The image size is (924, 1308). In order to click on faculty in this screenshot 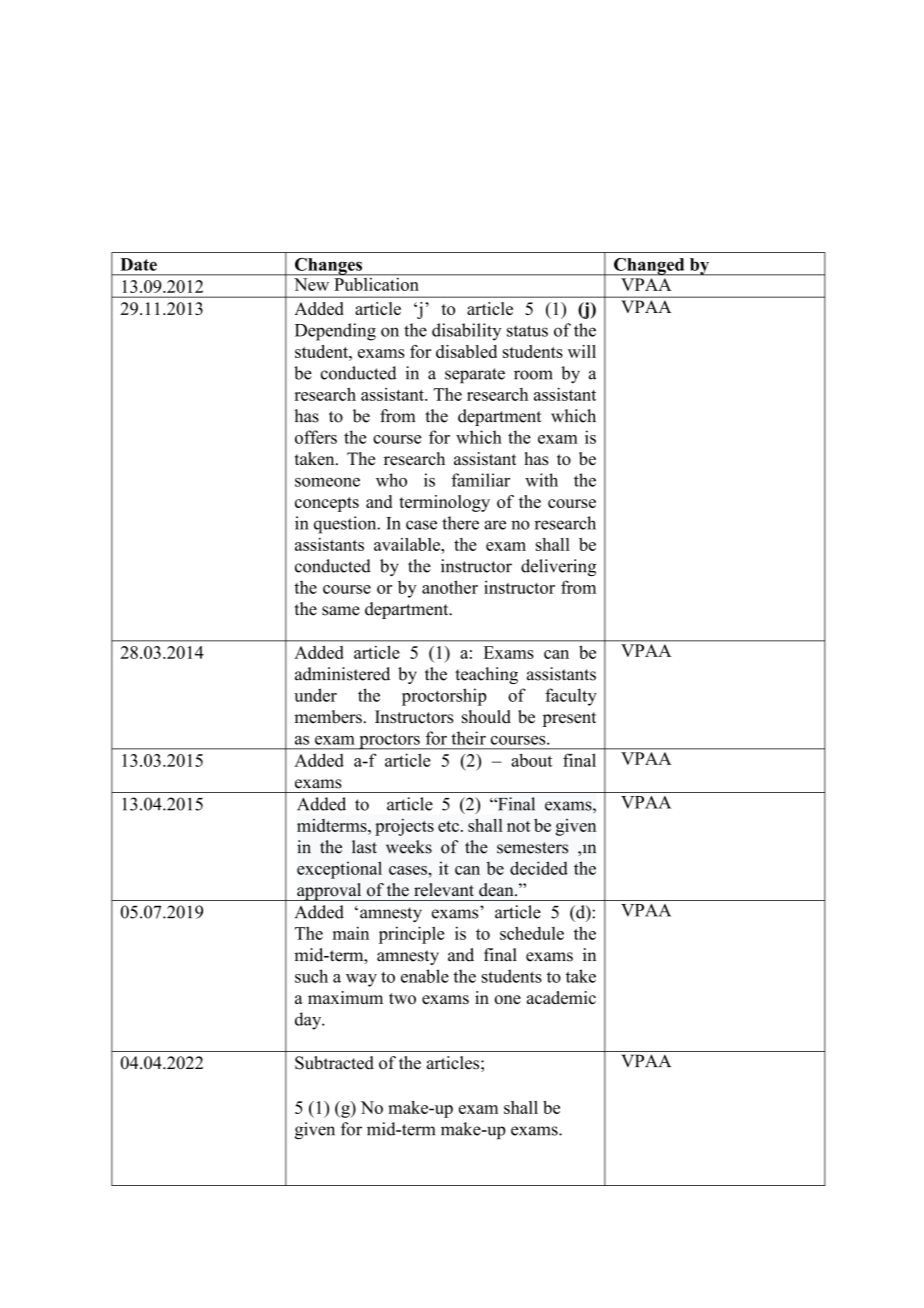, I will do `click(571, 697)`.
